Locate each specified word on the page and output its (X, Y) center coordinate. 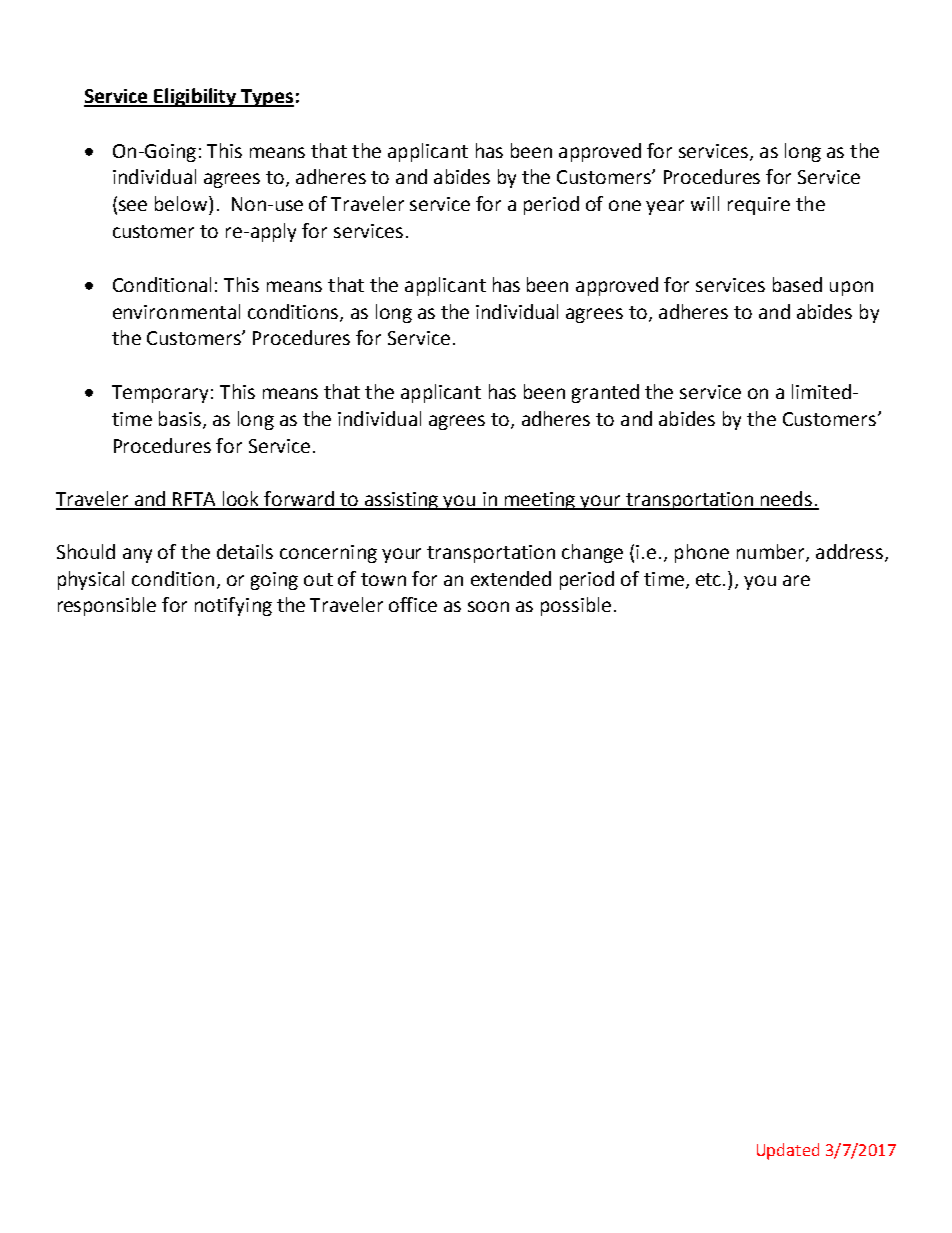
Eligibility (196, 97)
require (759, 206)
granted (605, 393)
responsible (107, 606)
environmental (176, 311)
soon (488, 606)
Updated (788, 1151)
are (796, 580)
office (413, 604)
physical (91, 580)
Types (266, 98)
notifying (233, 606)
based (797, 284)
